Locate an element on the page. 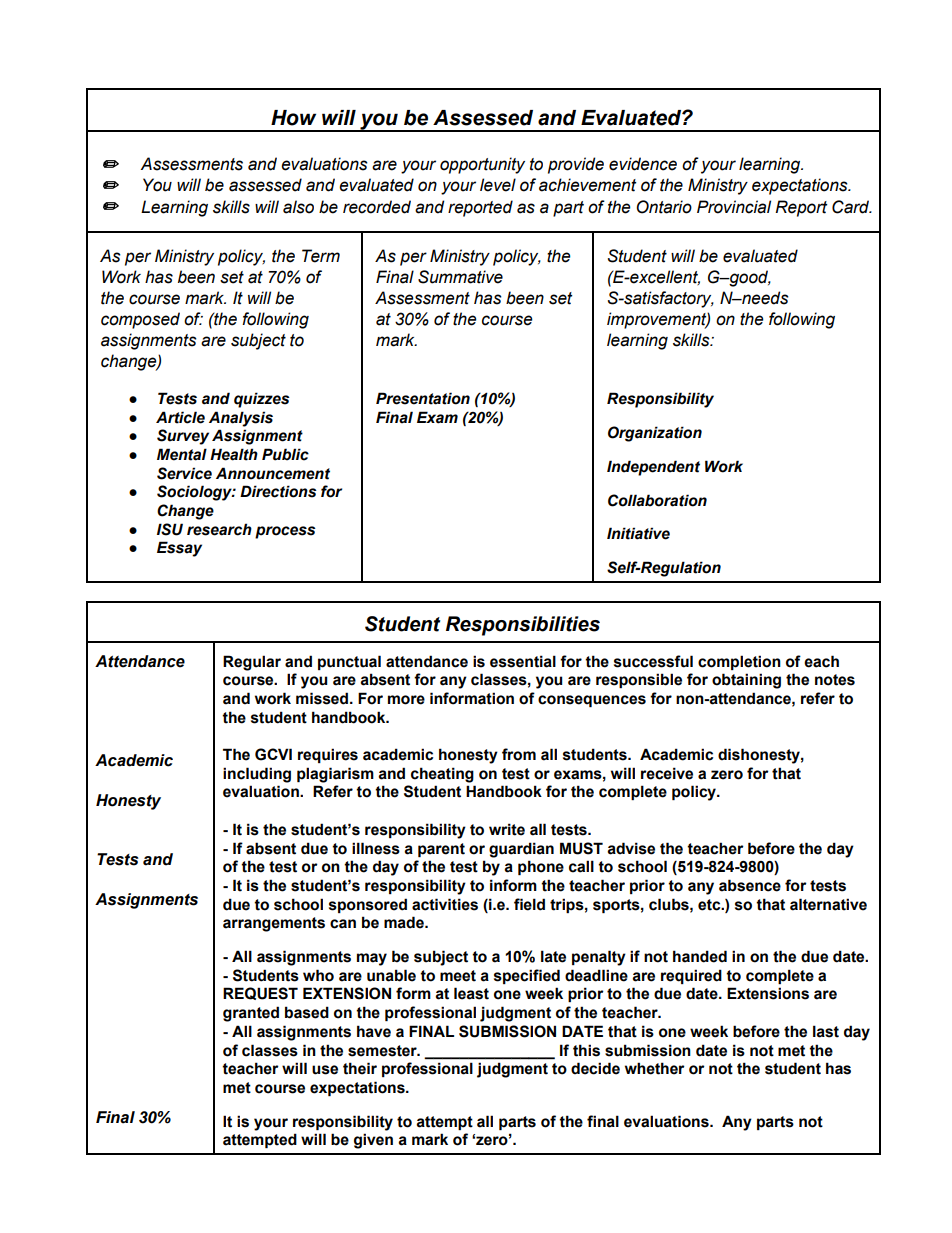 This document has height=1233, width=952. Provincial is located at coordinates (734, 207).
